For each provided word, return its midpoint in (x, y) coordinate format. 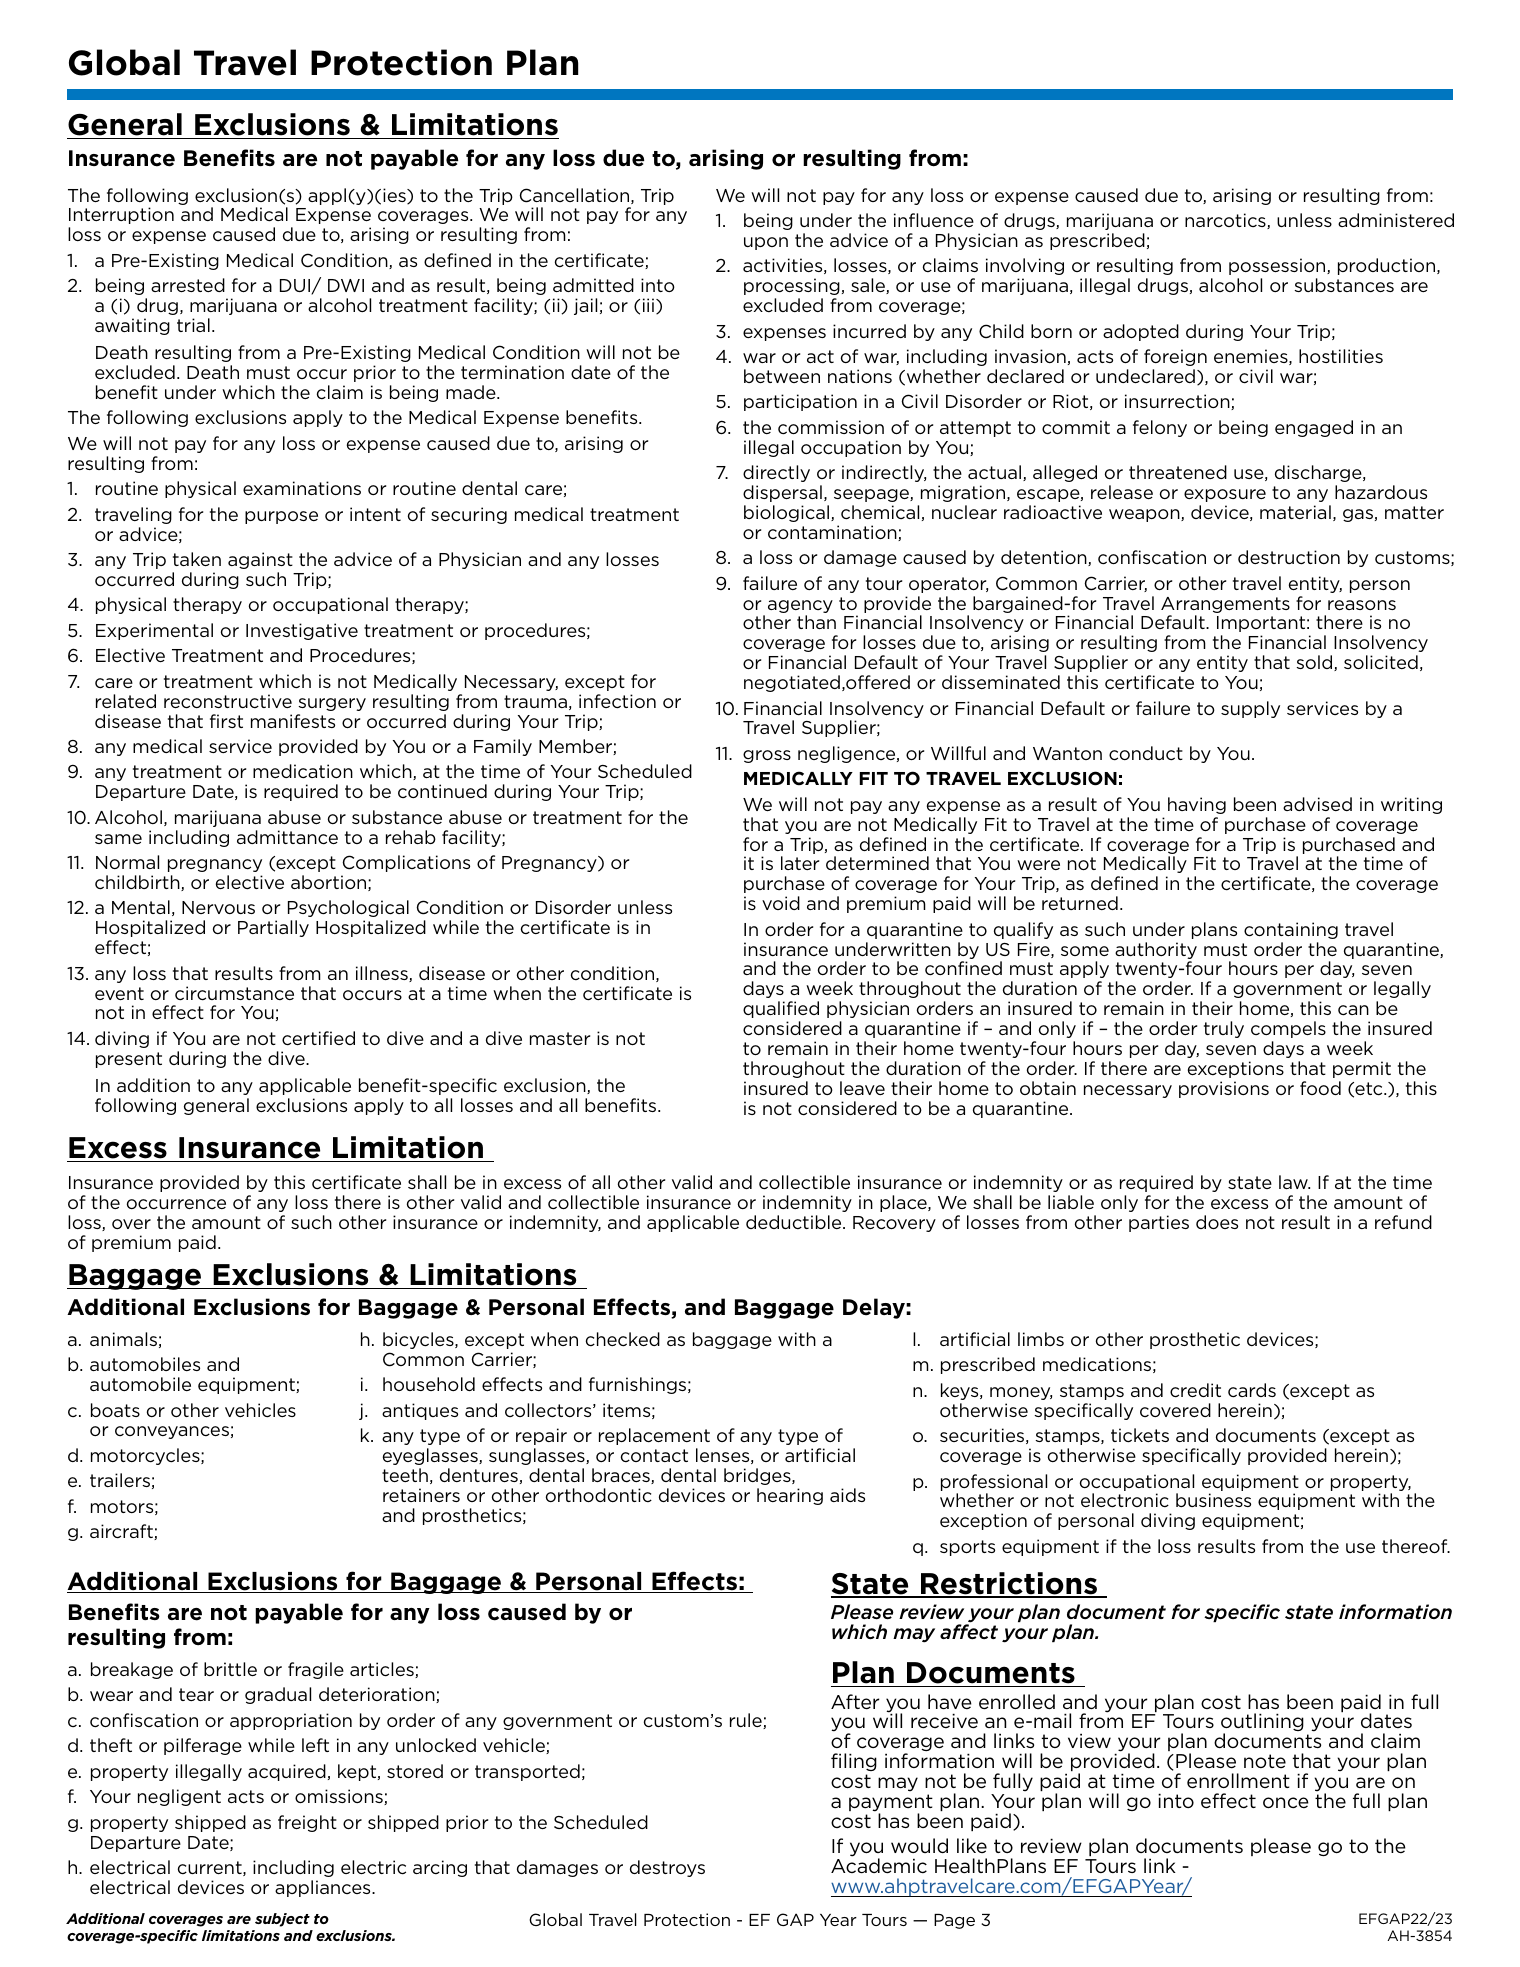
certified (318, 1038)
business (1213, 1500)
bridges (758, 1476)
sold (1315, 663)
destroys (667, 1868)
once (1286, 1802)
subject (282, 1920)
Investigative (302, 631)
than (816, 622)
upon (766, 243)
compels (1288, 1029)
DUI (296, 287)
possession (1278, 266)
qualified (781, 1009)
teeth (405, 1475)
